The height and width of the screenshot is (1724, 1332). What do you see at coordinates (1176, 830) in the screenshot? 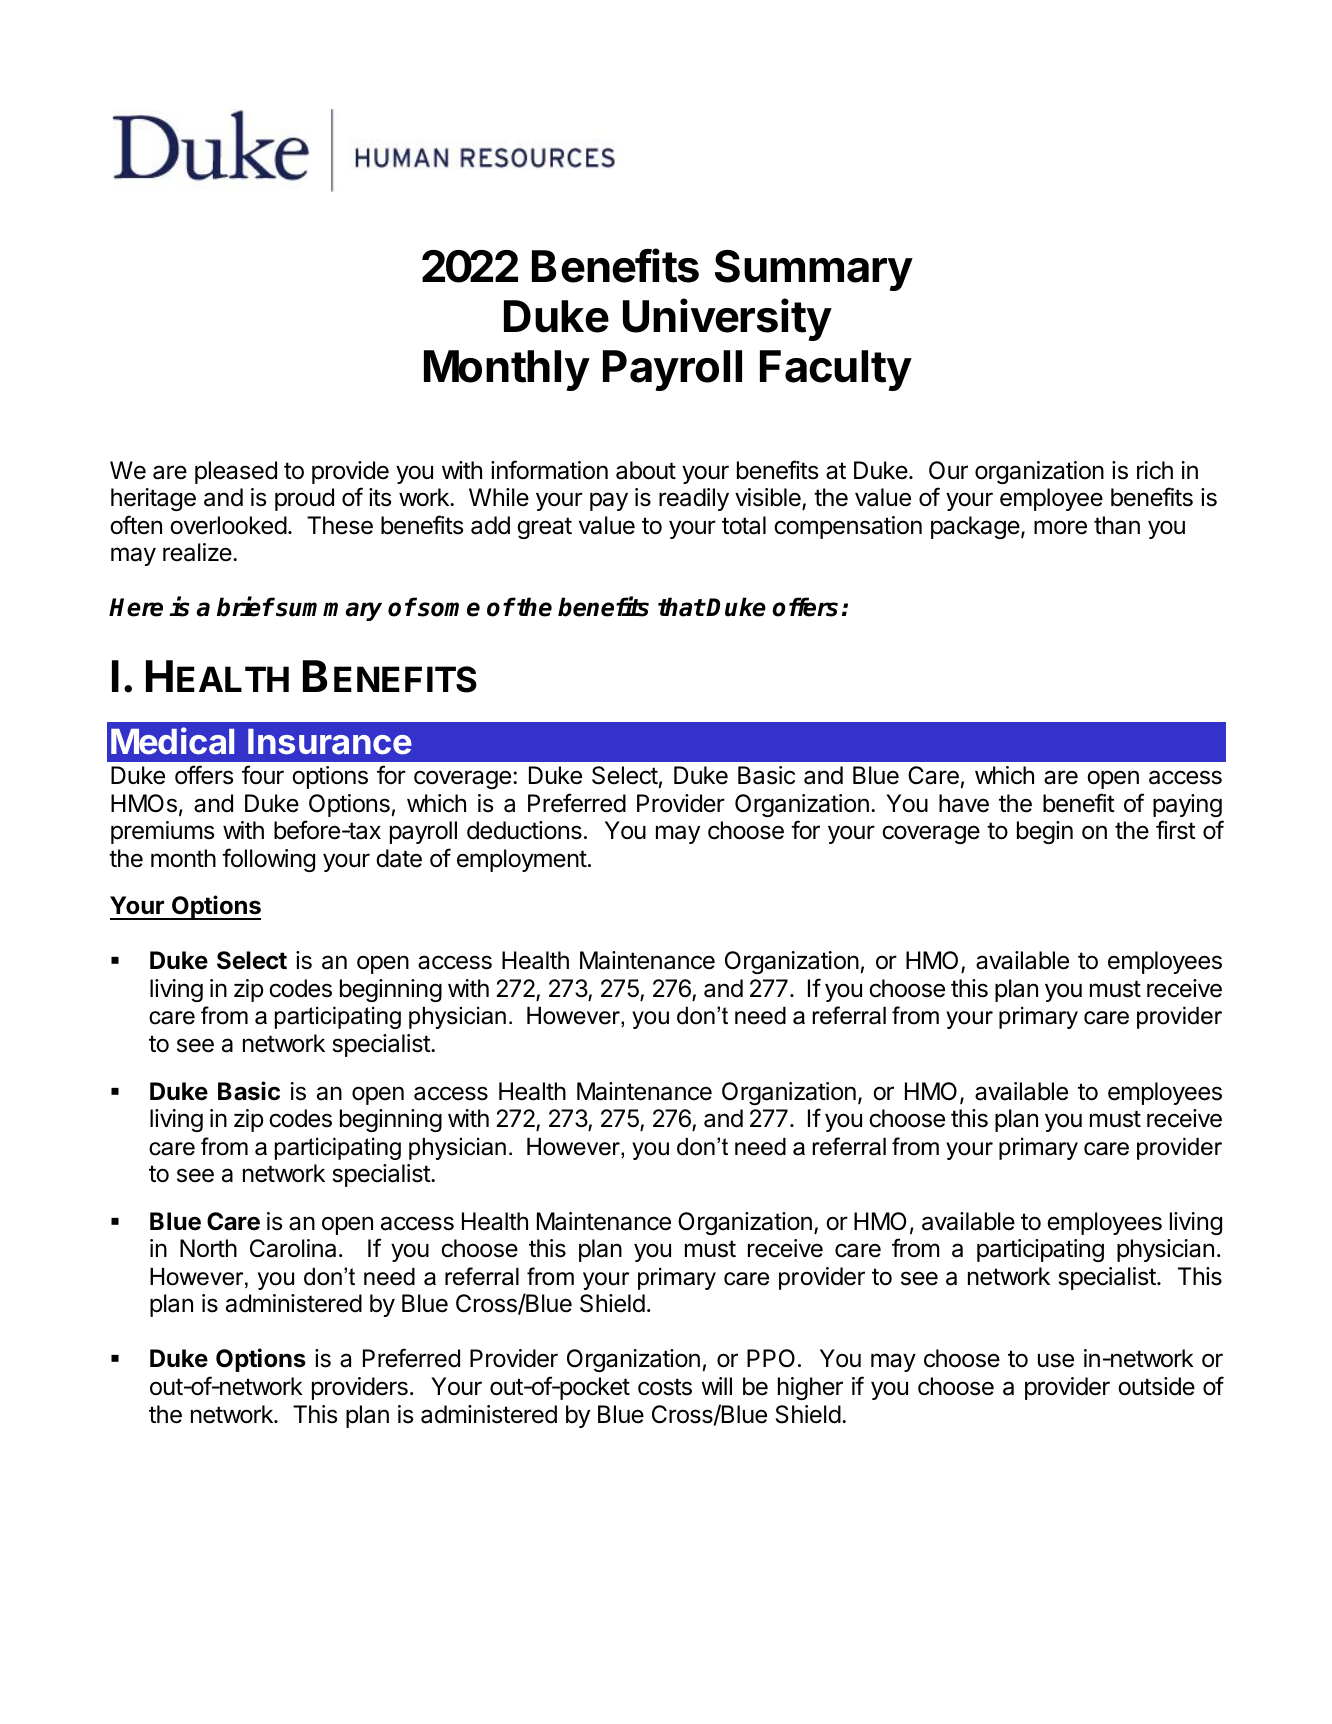
I see `first` at bounding box center [1176, 830].
